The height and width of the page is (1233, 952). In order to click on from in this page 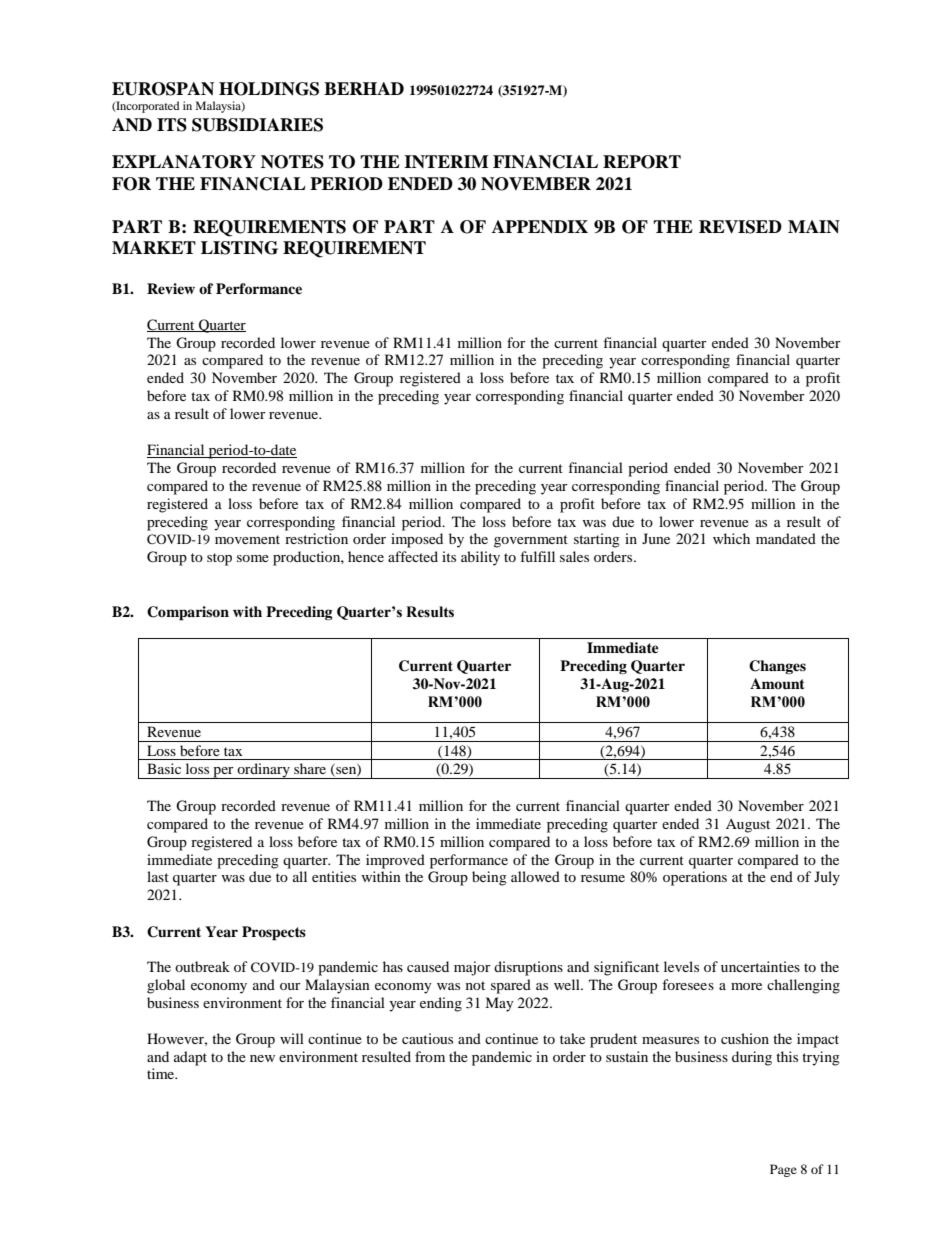, I will do `click(430, 1056)`.
